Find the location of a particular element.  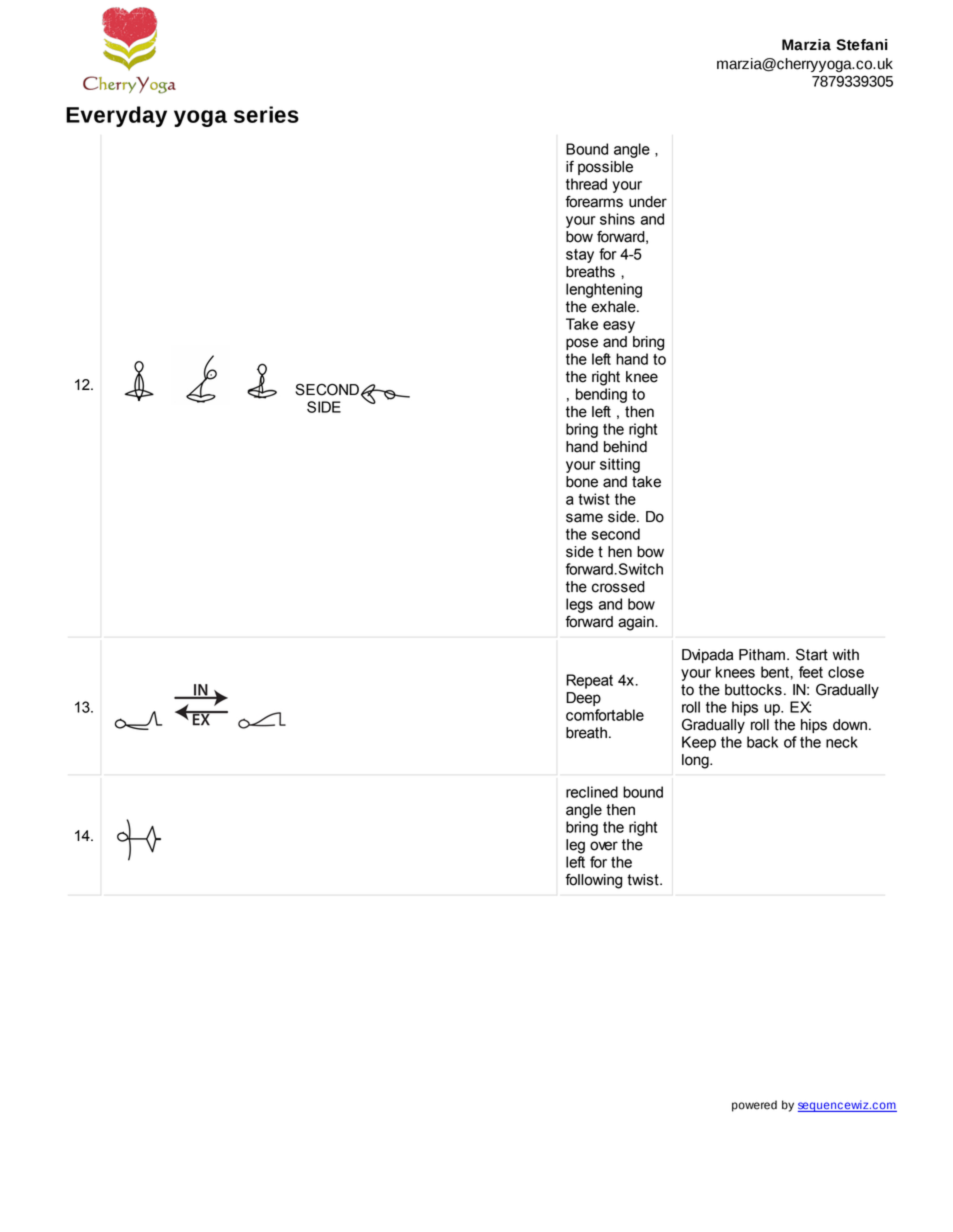

following is located at coordinates (593, 881).
